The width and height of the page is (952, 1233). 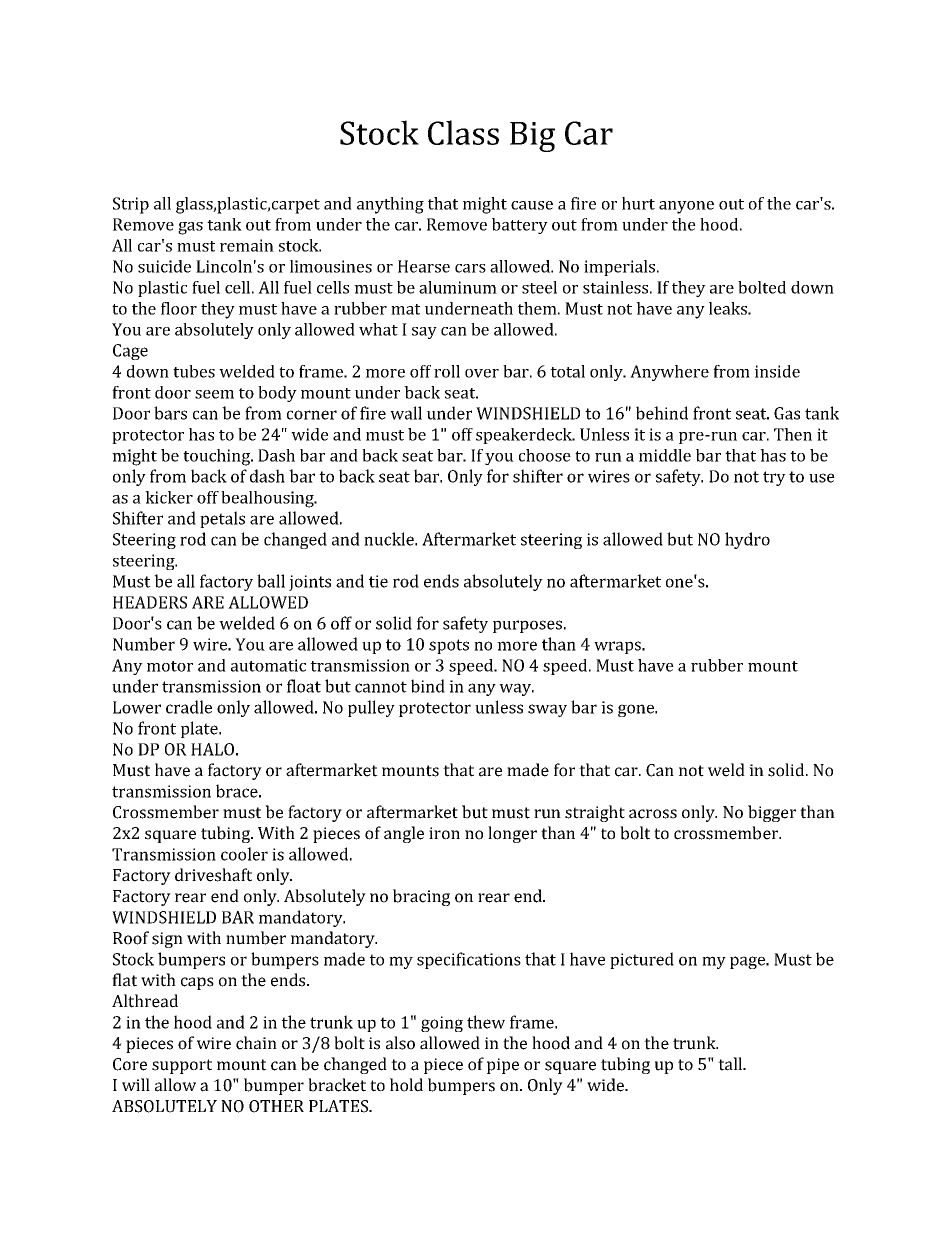 I want to click on Lower, so click(x=137, y=707).
